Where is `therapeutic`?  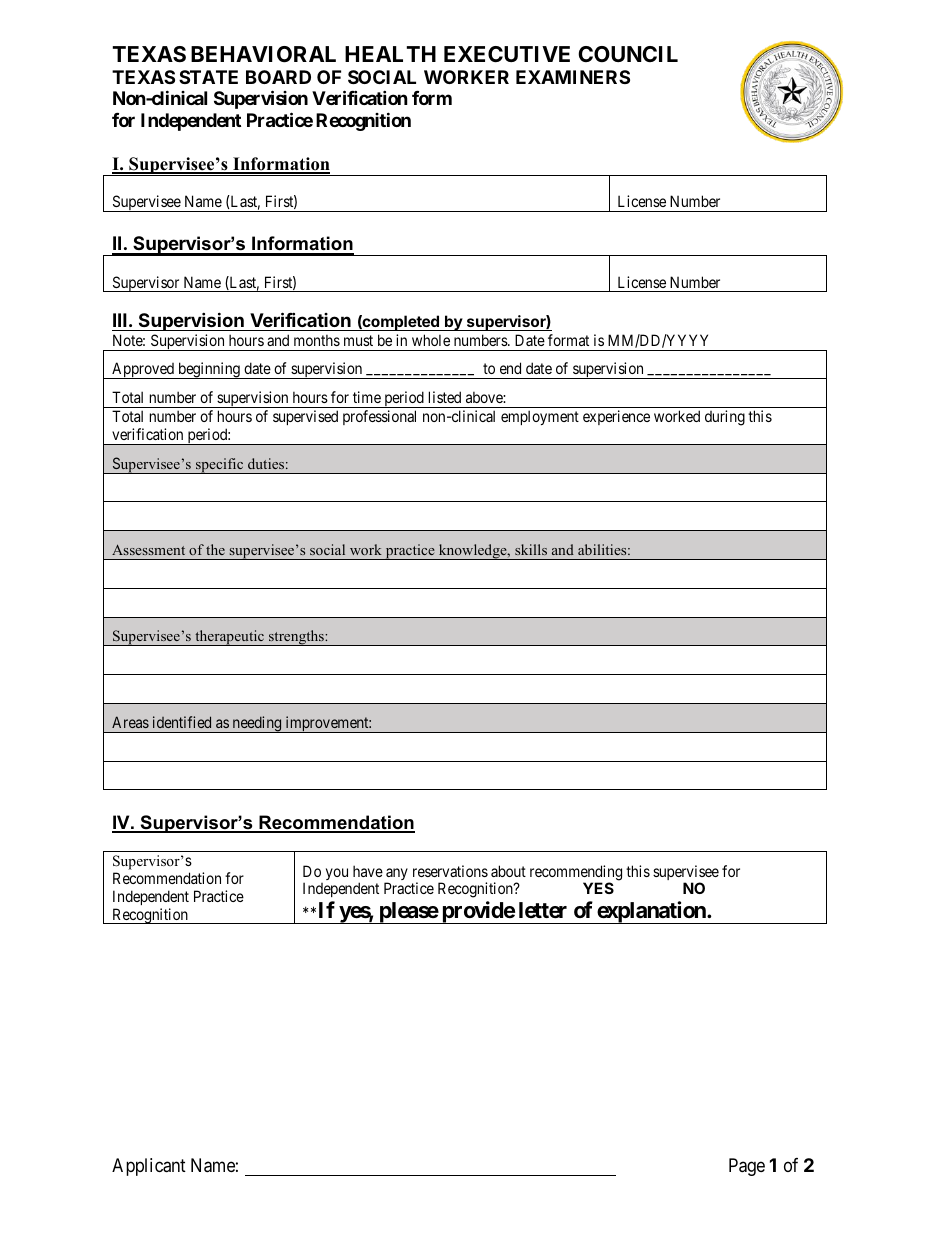
therapeutic is located at coordinates (230, 638).
